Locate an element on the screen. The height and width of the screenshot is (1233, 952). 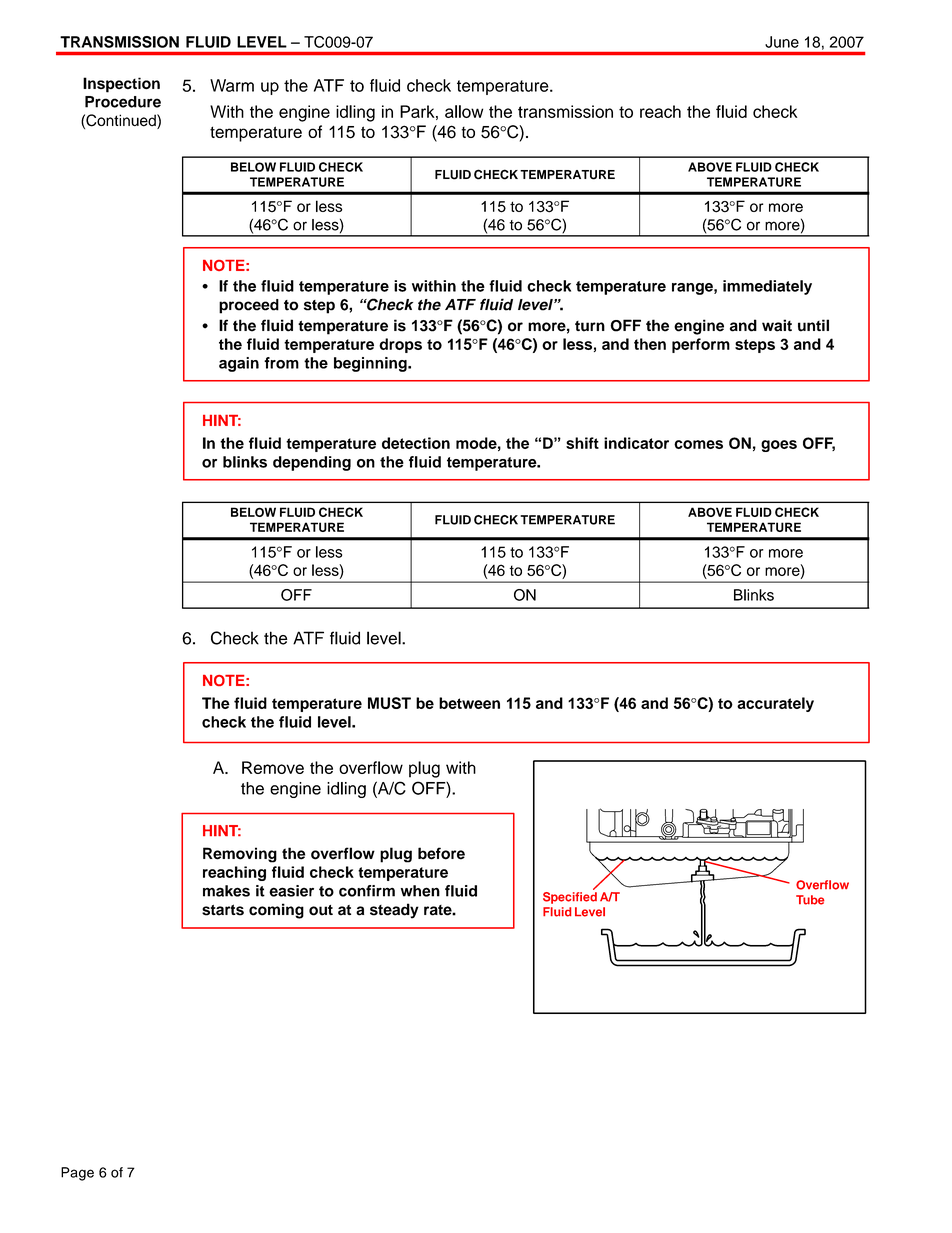
Page is located at coordinates (77, 1174).
